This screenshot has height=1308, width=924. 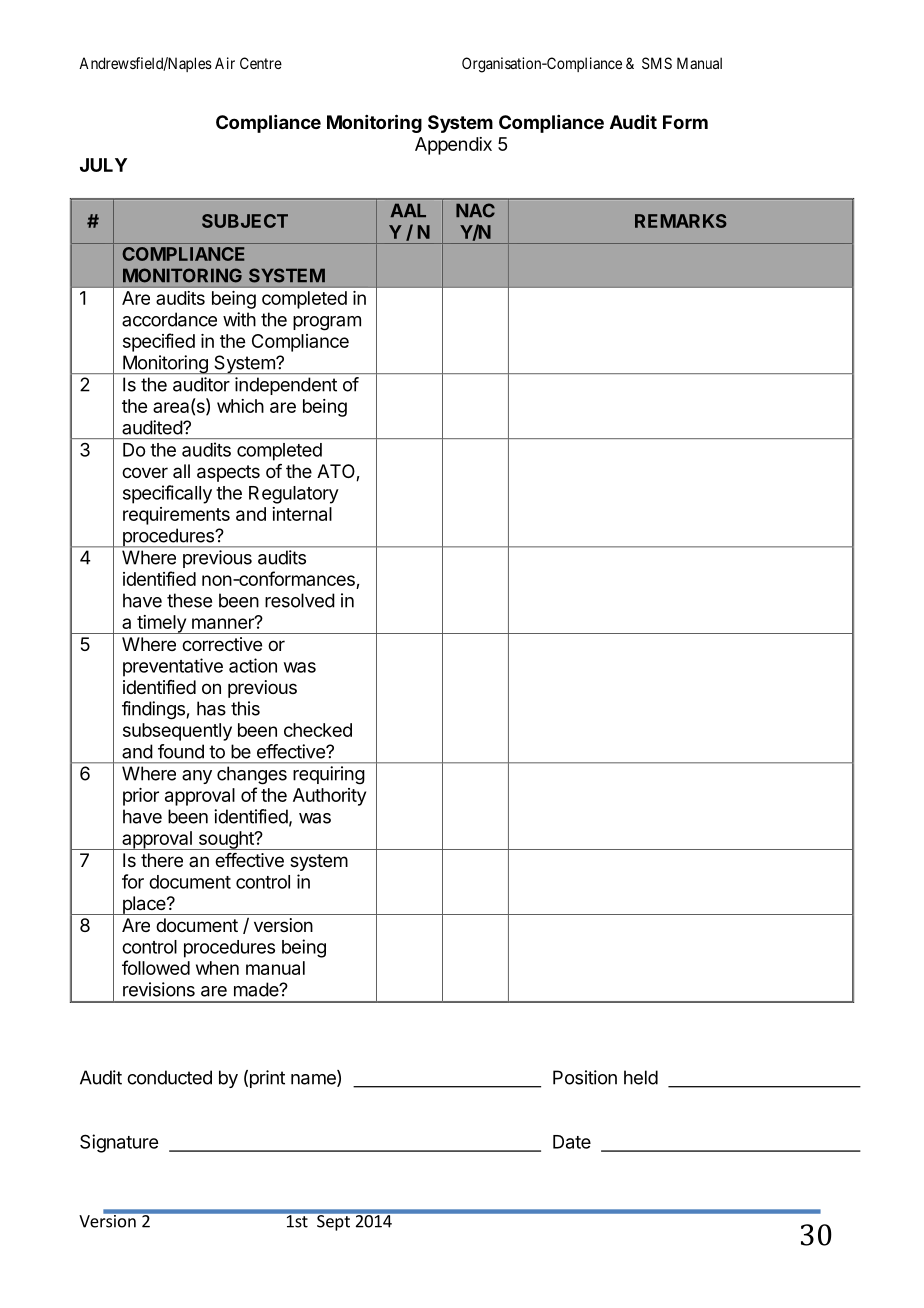 What do you see at coordinates (169, 1077) in the screenshot?
I see `conducted` at bounding box center [169, 1077].
